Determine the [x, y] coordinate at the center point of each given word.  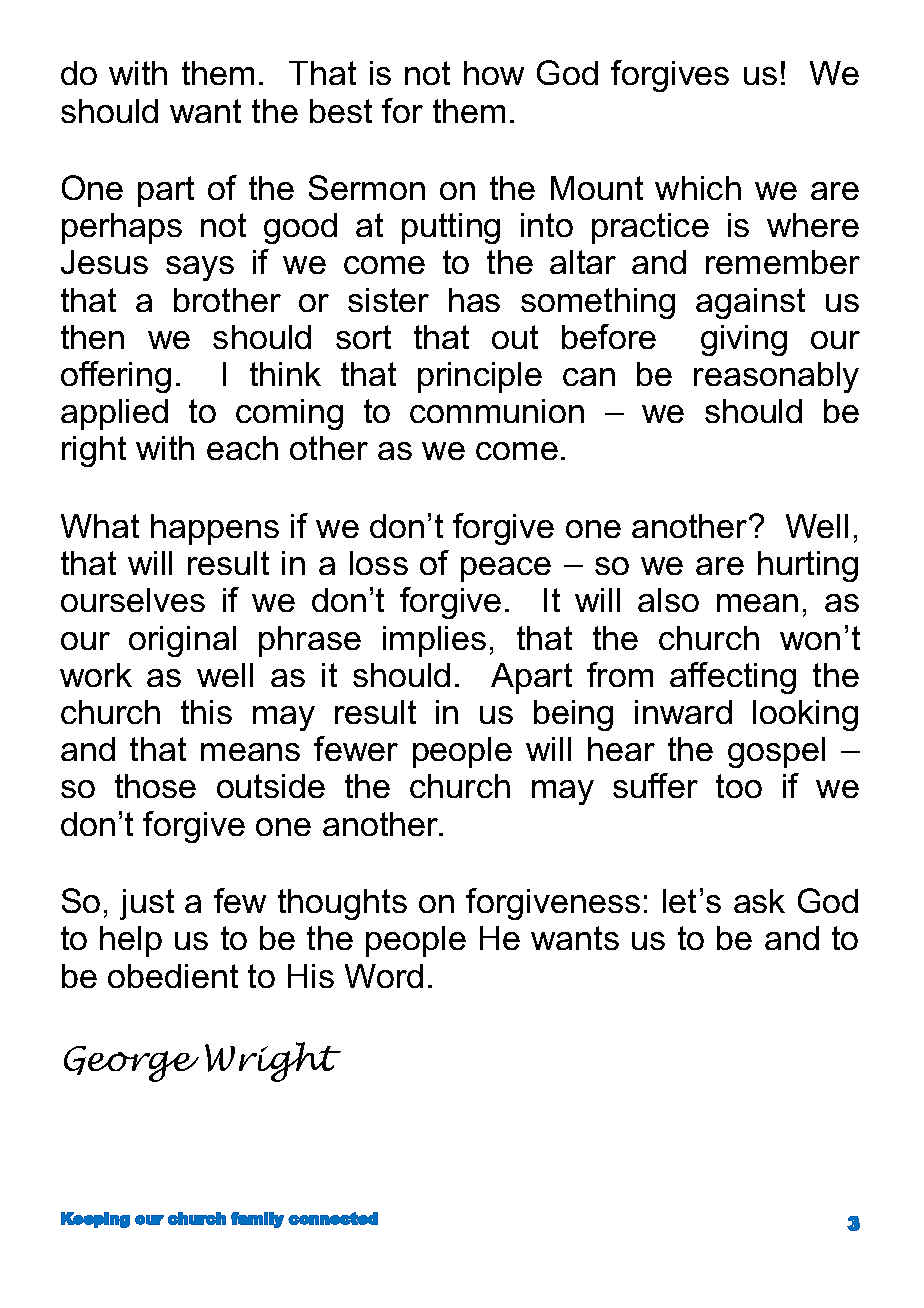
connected [333, 1218]
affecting [733, 678]
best [341, 111]
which [698, 188]
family [257, 1220]
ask [759, 901]
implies [434, 641]
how [494, 73]
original [182, 641]
